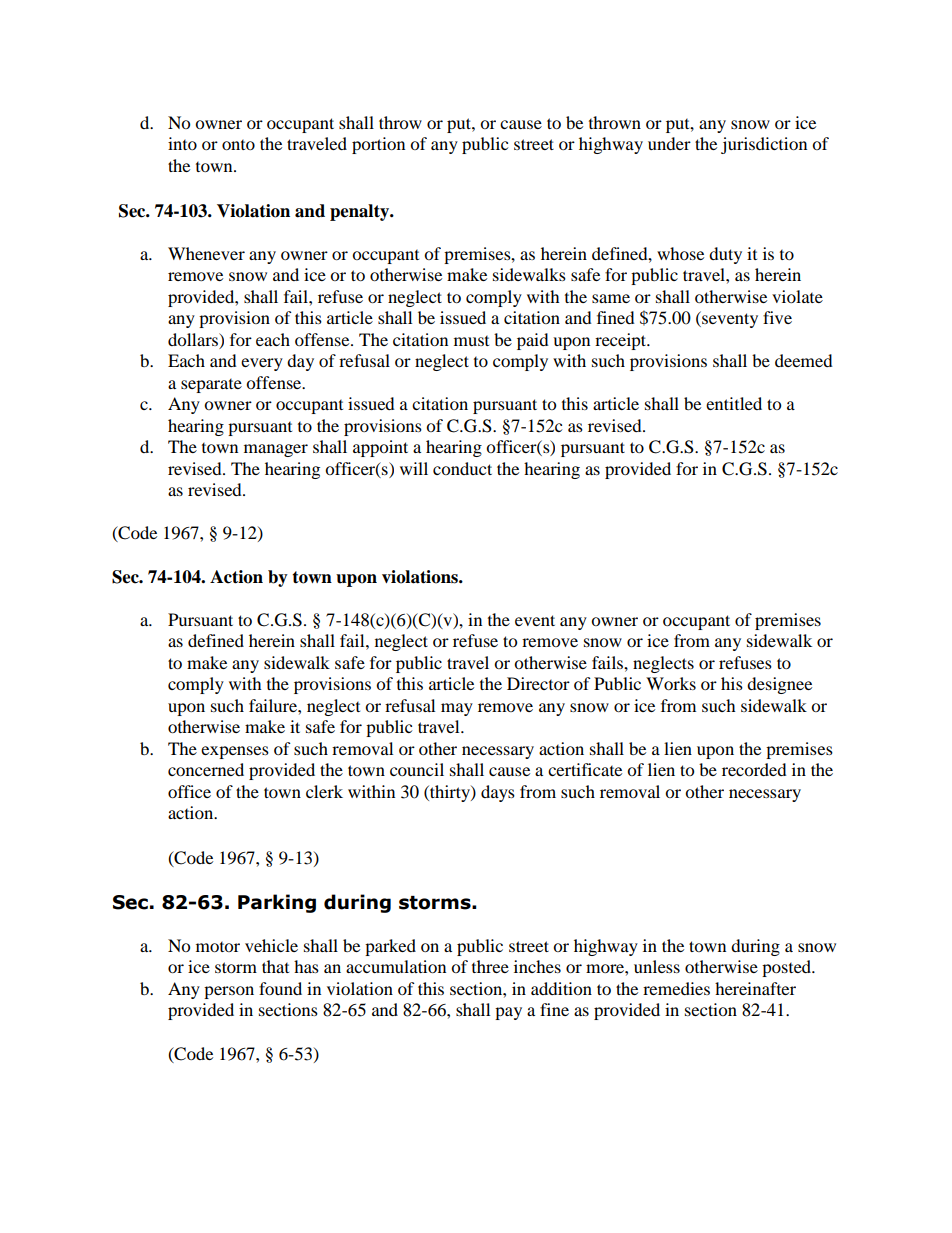  What do you see at coordinates (276, 450) in the image?
I see `manager` at bounding box center [276, 450].
